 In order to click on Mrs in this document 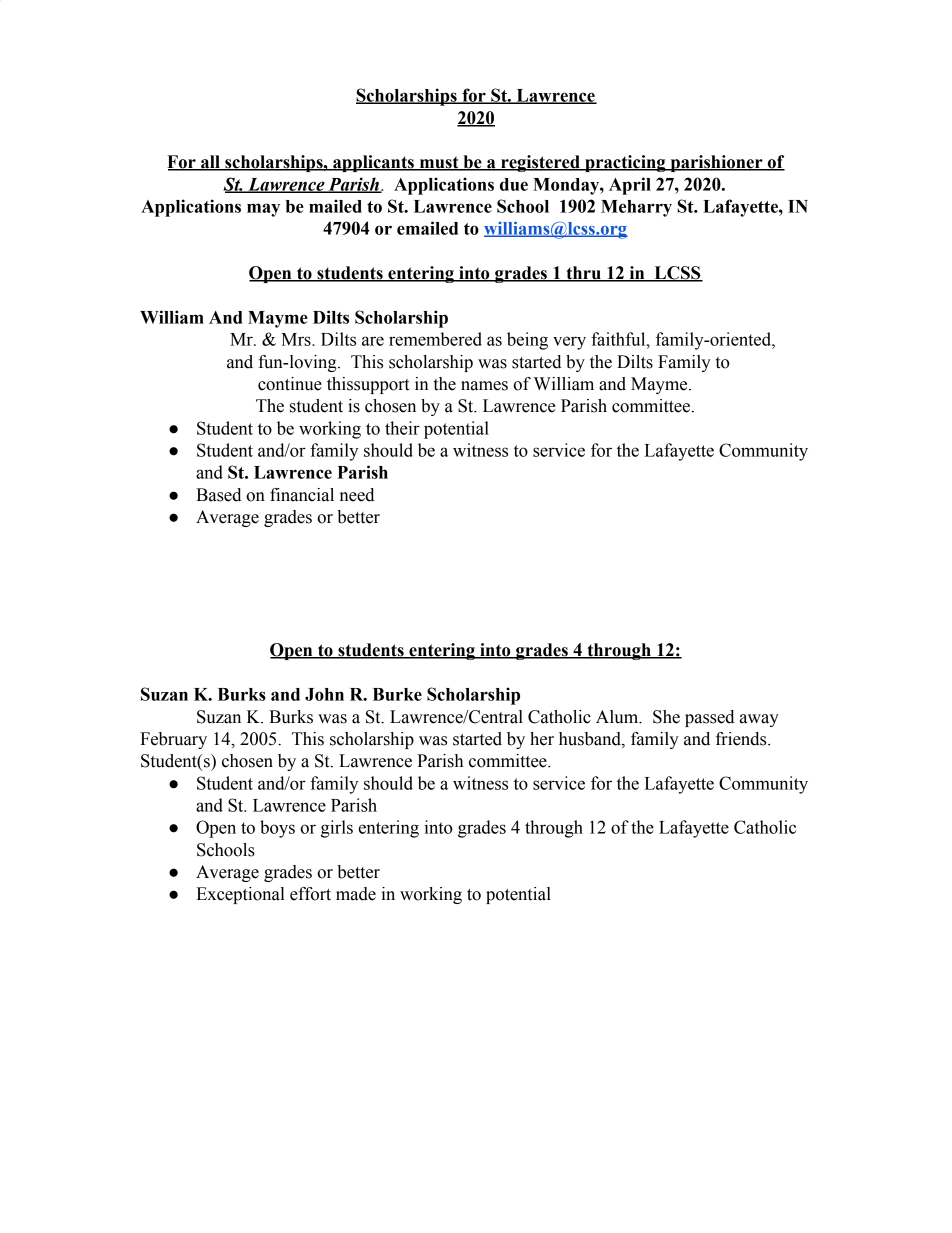, I will do `click(297, 339)`.
